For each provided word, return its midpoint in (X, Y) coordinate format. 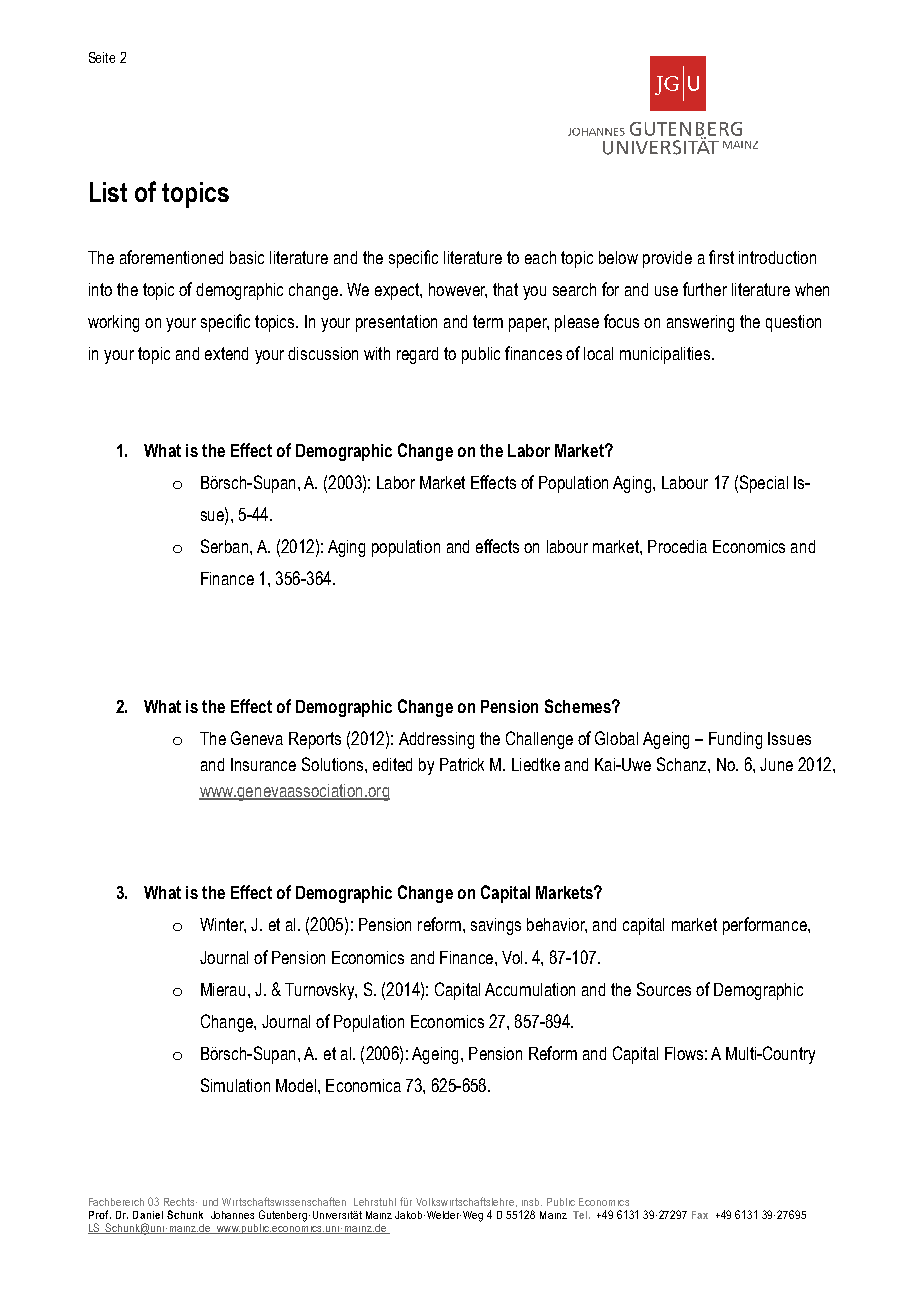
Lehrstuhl (375, 1202)
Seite (102, 57)
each (540, 257)
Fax (700, 1215)
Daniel (148, 1215)
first (721, 257)
